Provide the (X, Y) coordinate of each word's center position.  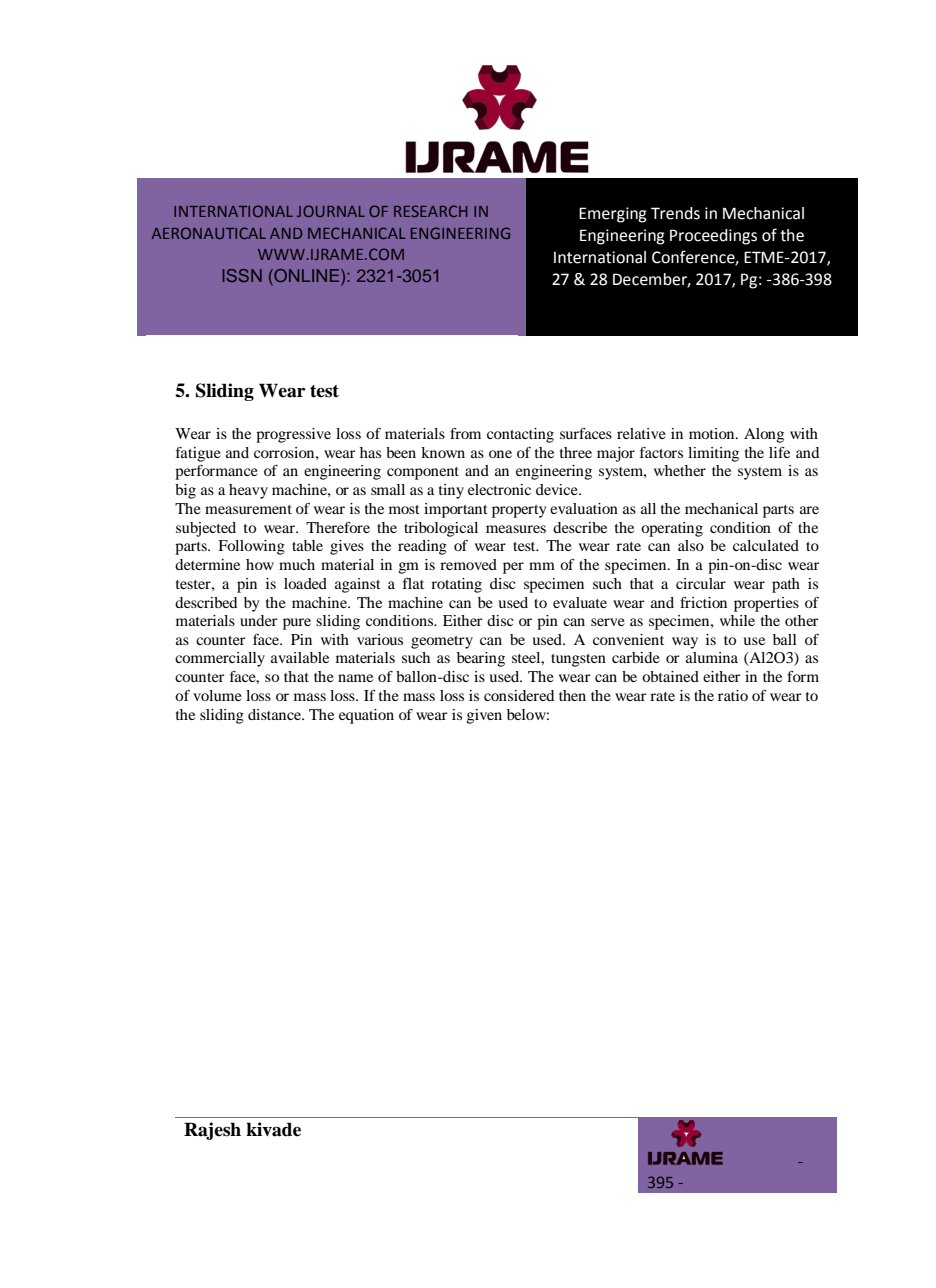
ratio (733, 695)
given (484, 716)
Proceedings (713, 237)
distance (275, 714)
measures (516, 529)
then (572, 695)
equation (366, 716)
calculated (766, 545)
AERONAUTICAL (209, 233)
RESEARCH (431, 211)
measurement (248, 509)
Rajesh (212, 1131)
